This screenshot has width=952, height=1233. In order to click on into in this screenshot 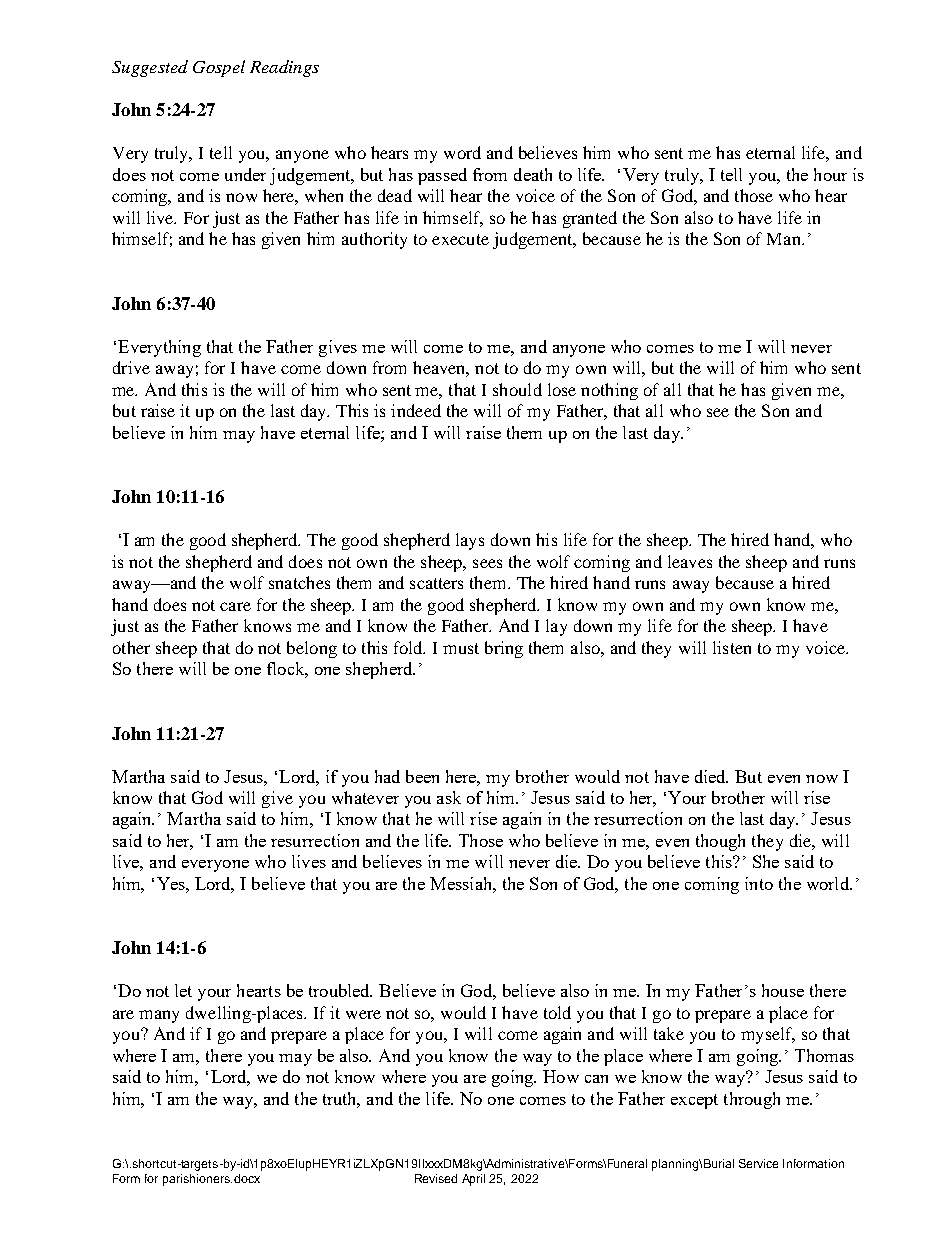, I will do `click(759, 883)`.
